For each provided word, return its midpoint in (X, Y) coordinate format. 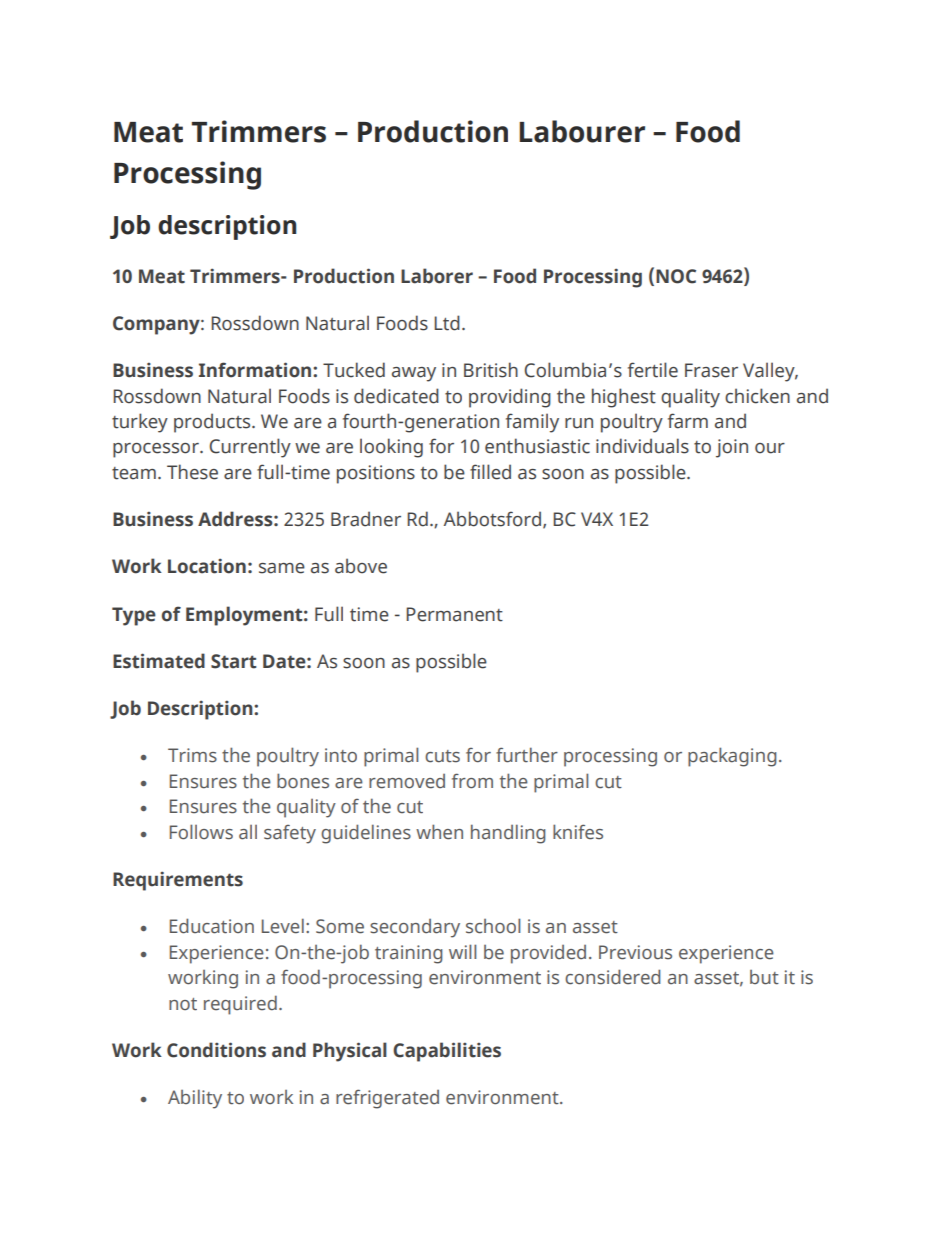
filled (490, 472)
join (732, 448)
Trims (192, 755)
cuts (442, 756)
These (192, 472)
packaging (732, 757)
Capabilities (447, 1052)
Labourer (582, 131)
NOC (676, 276)
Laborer (437, 276)
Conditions (216, 1050)
